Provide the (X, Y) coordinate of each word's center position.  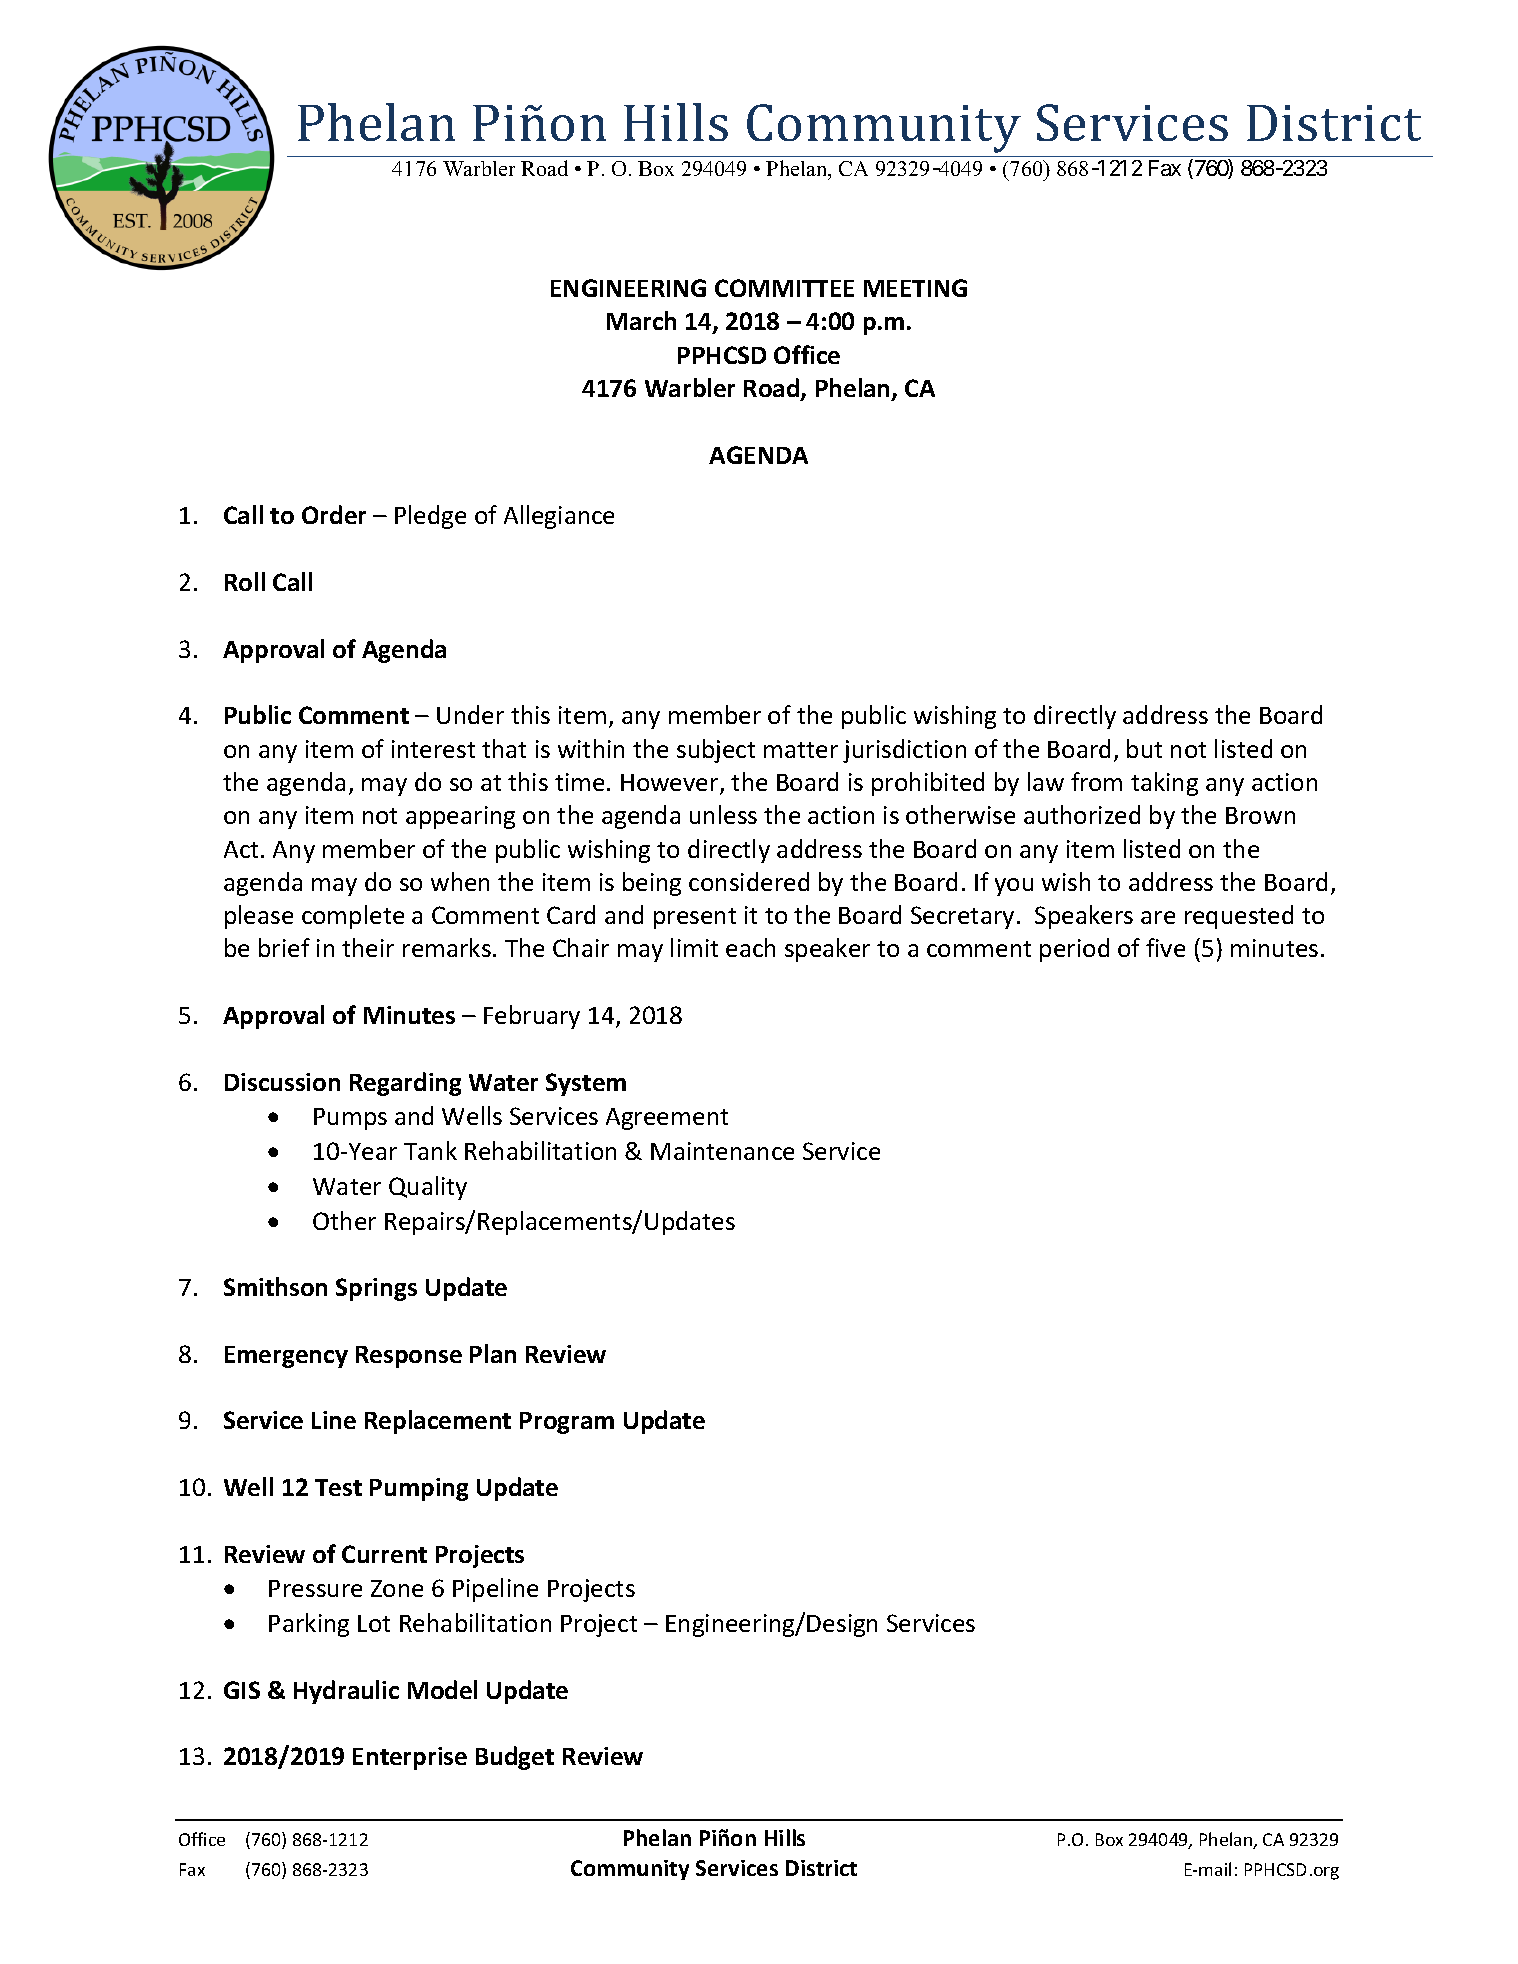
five (1165, 947)
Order (334, 514)
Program (567, 1423)
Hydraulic (346, 1692)
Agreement (667, 1119)
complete (353, 917)
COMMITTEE (784, 288)
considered (749, 881)
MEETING (915, 288)
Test (338, 1487)
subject (716, 751)
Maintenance (722, 1151)
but (1144, 748)
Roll (245, 581)
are (1158, 917)
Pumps (350, 1119)
